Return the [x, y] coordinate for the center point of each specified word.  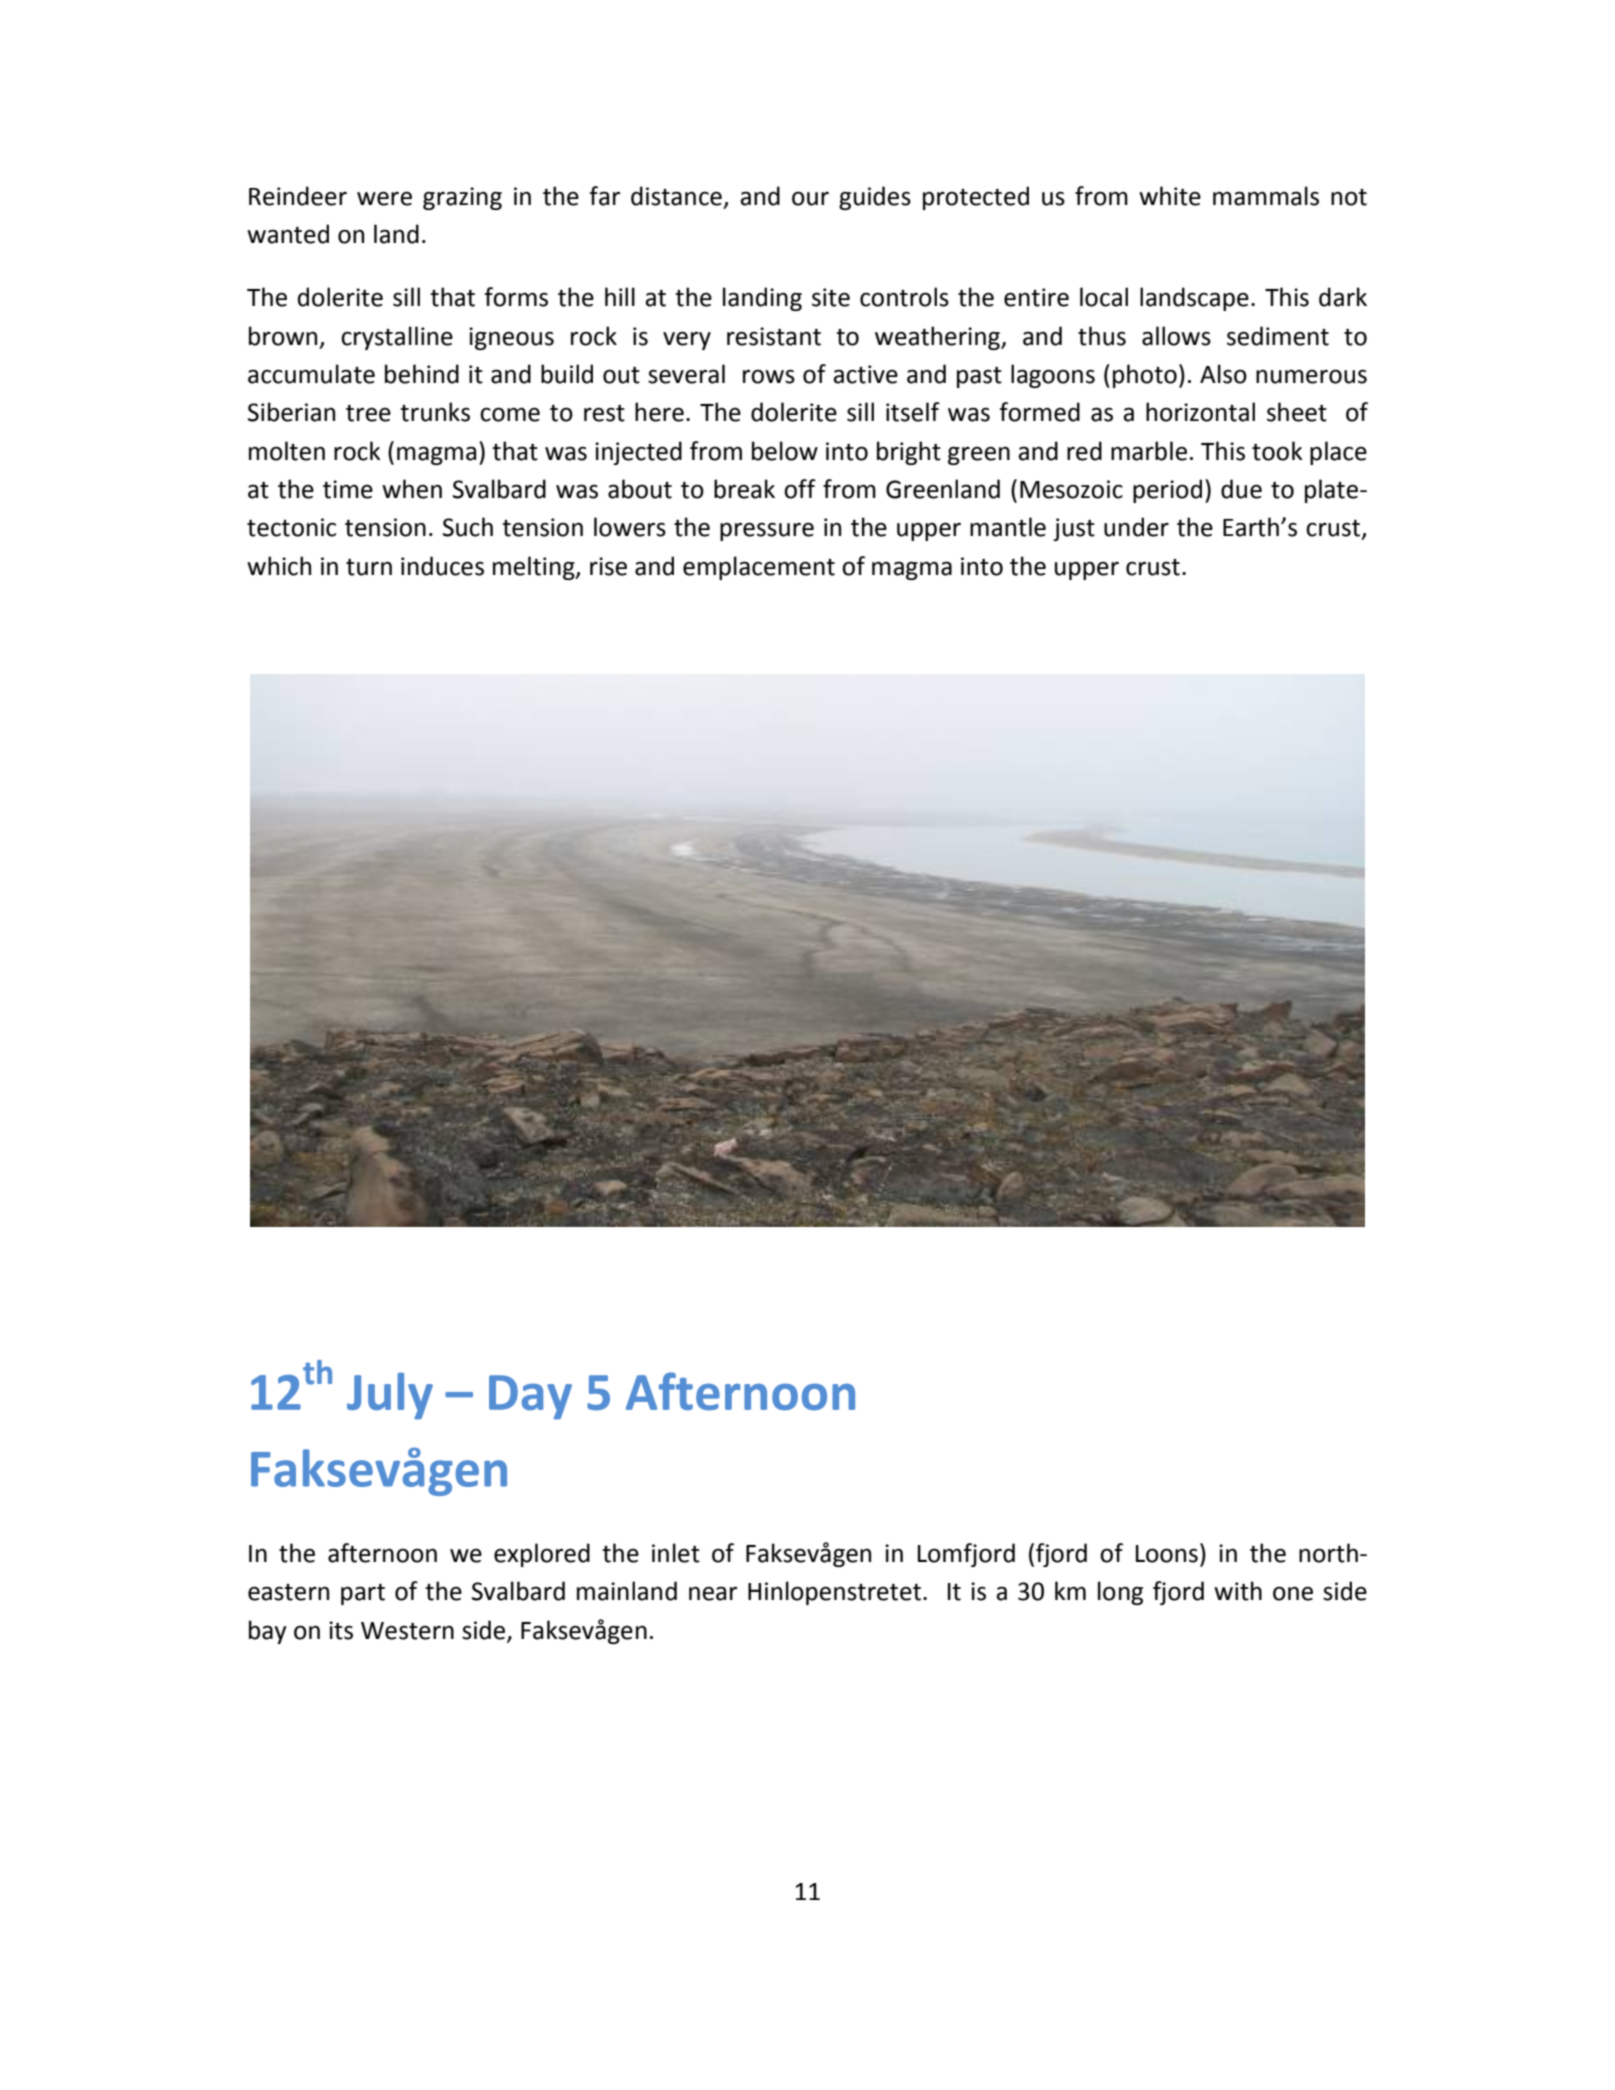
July [390, 1396]
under [1136, 527]
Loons [1167, 1554]
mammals [1266, 196]
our [810, 198]
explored [542, 1555]
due [1241, 489]
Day [530, 1397]
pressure [767, 531]
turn [369, 567]
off [800, 489]
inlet [676, 1553]
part [363, 1594]
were [384, 198]
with [1238, 1591]
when [412, 489]
